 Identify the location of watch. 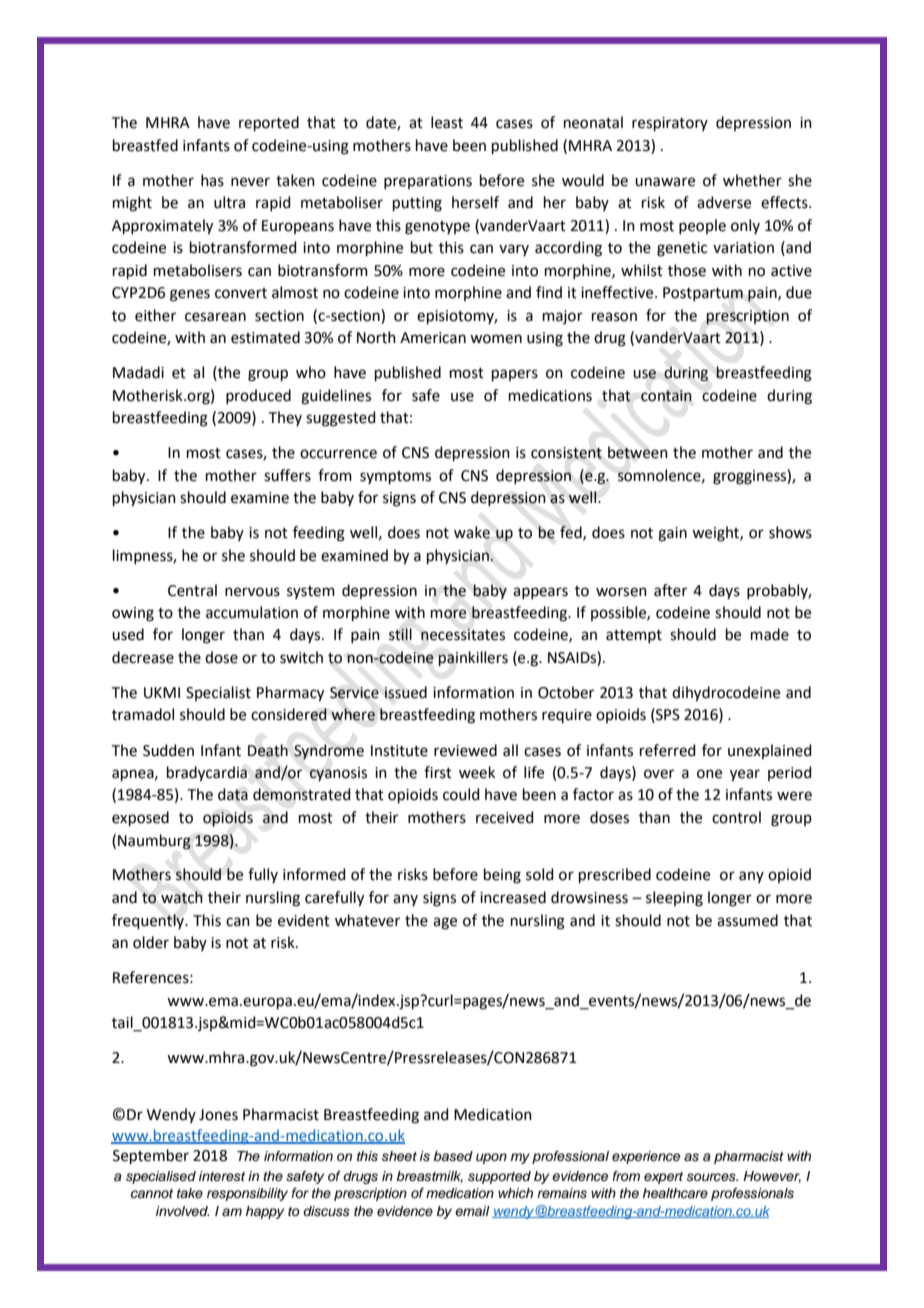
(182, 897).
